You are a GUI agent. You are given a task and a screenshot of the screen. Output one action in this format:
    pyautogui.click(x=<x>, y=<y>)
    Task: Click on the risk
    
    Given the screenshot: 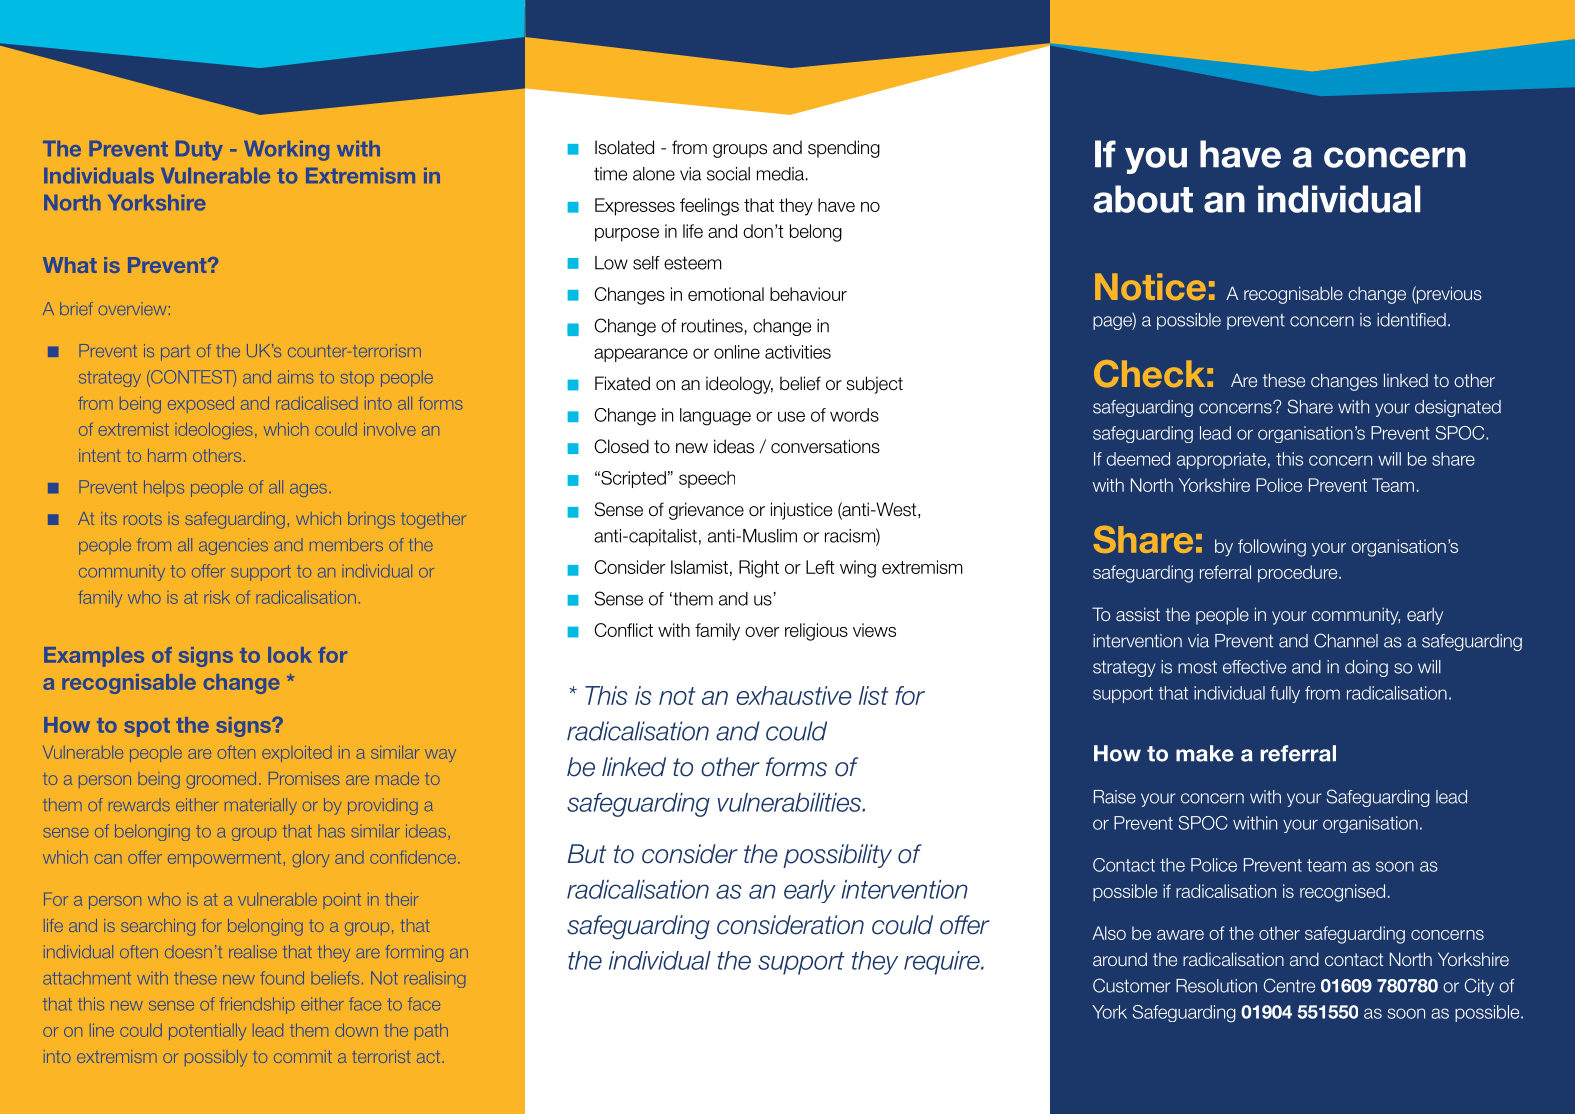 What is the action you would take?
    pyautogui.click(x=217, y=597)
